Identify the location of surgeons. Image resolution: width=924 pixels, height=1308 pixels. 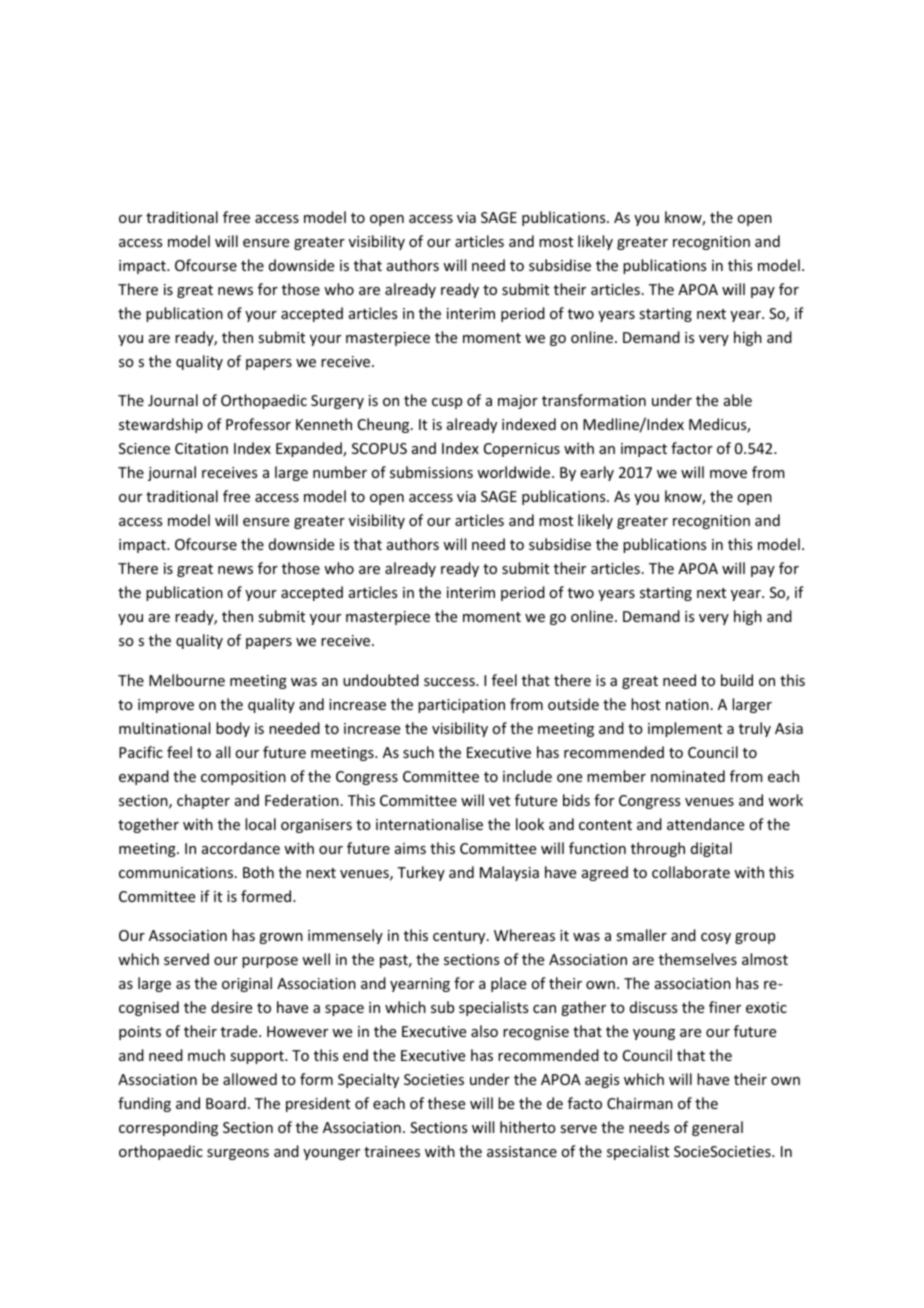
(238, 1154).
